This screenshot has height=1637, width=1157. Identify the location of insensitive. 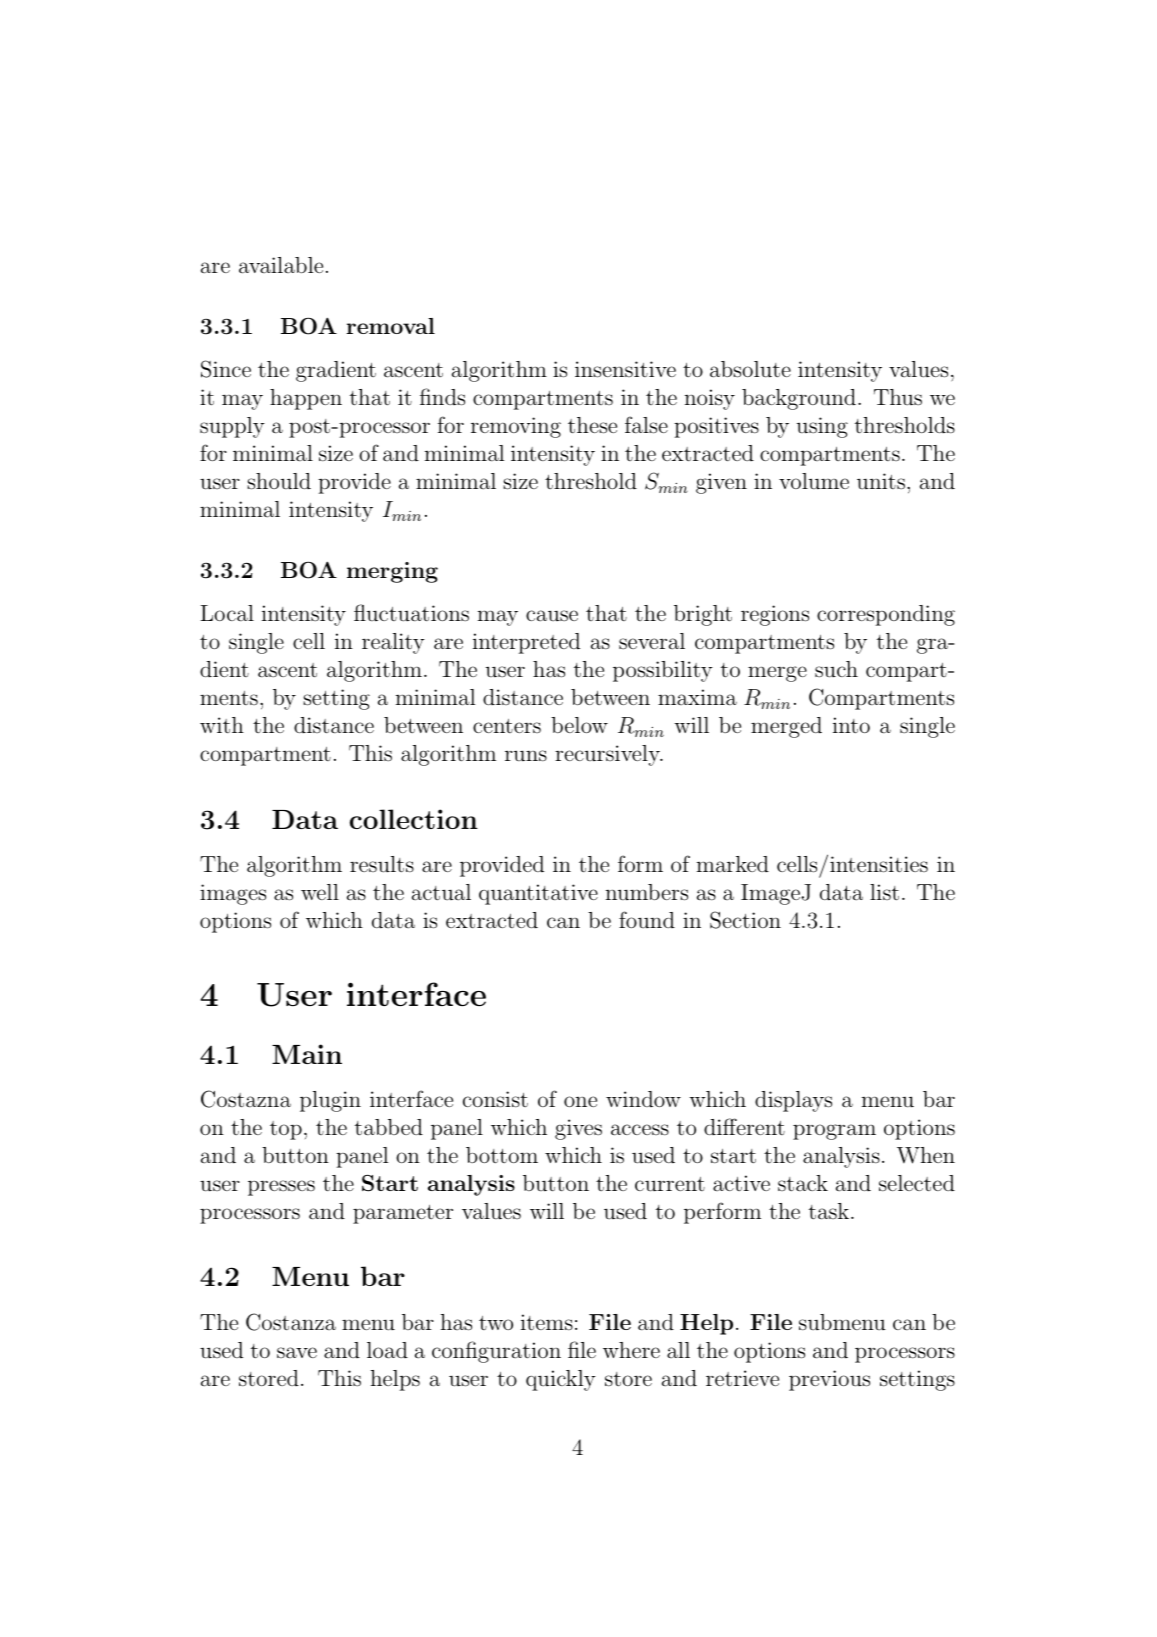
(625, 369).
